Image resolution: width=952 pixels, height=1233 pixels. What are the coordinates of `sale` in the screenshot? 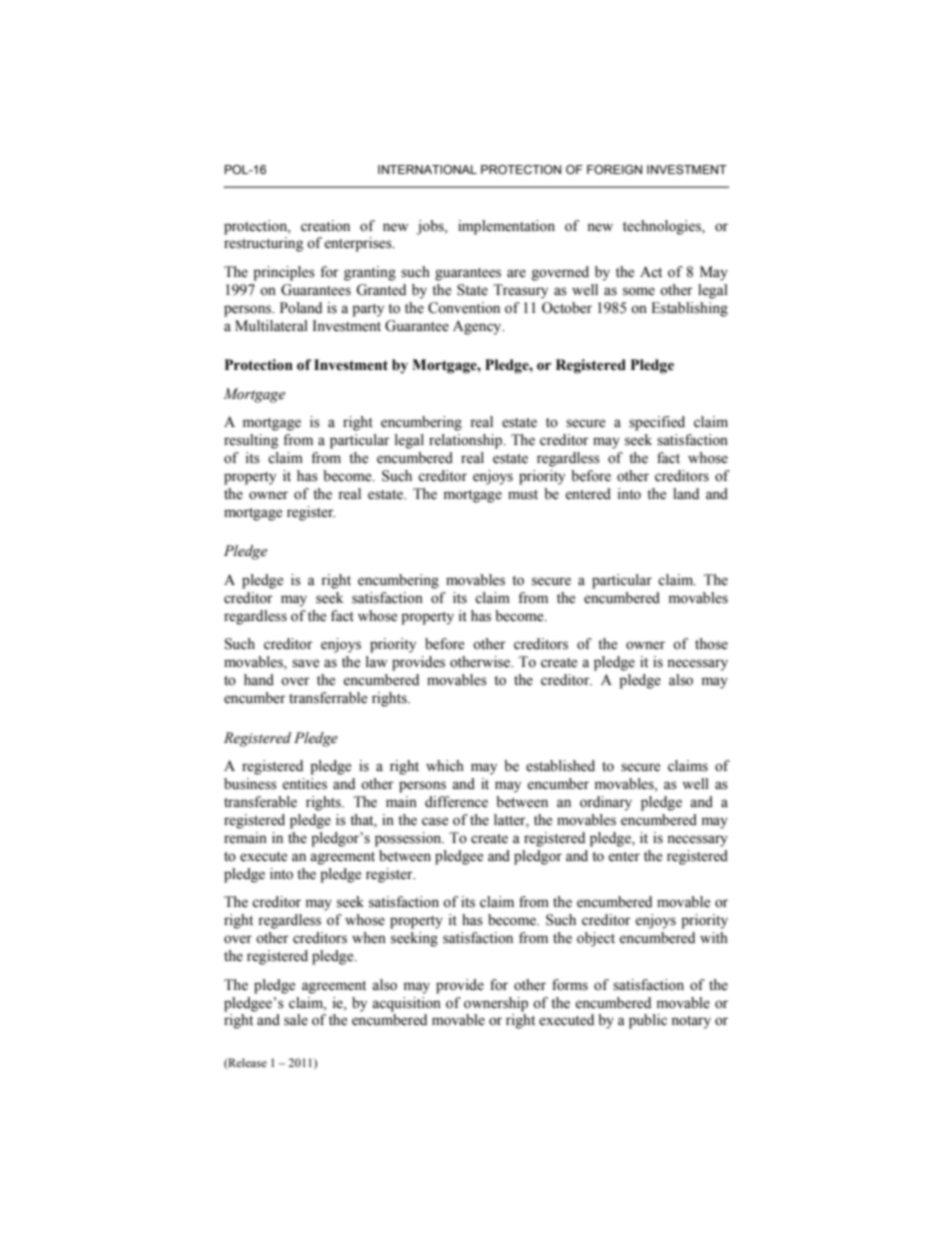 It's located at (296, 1020).
